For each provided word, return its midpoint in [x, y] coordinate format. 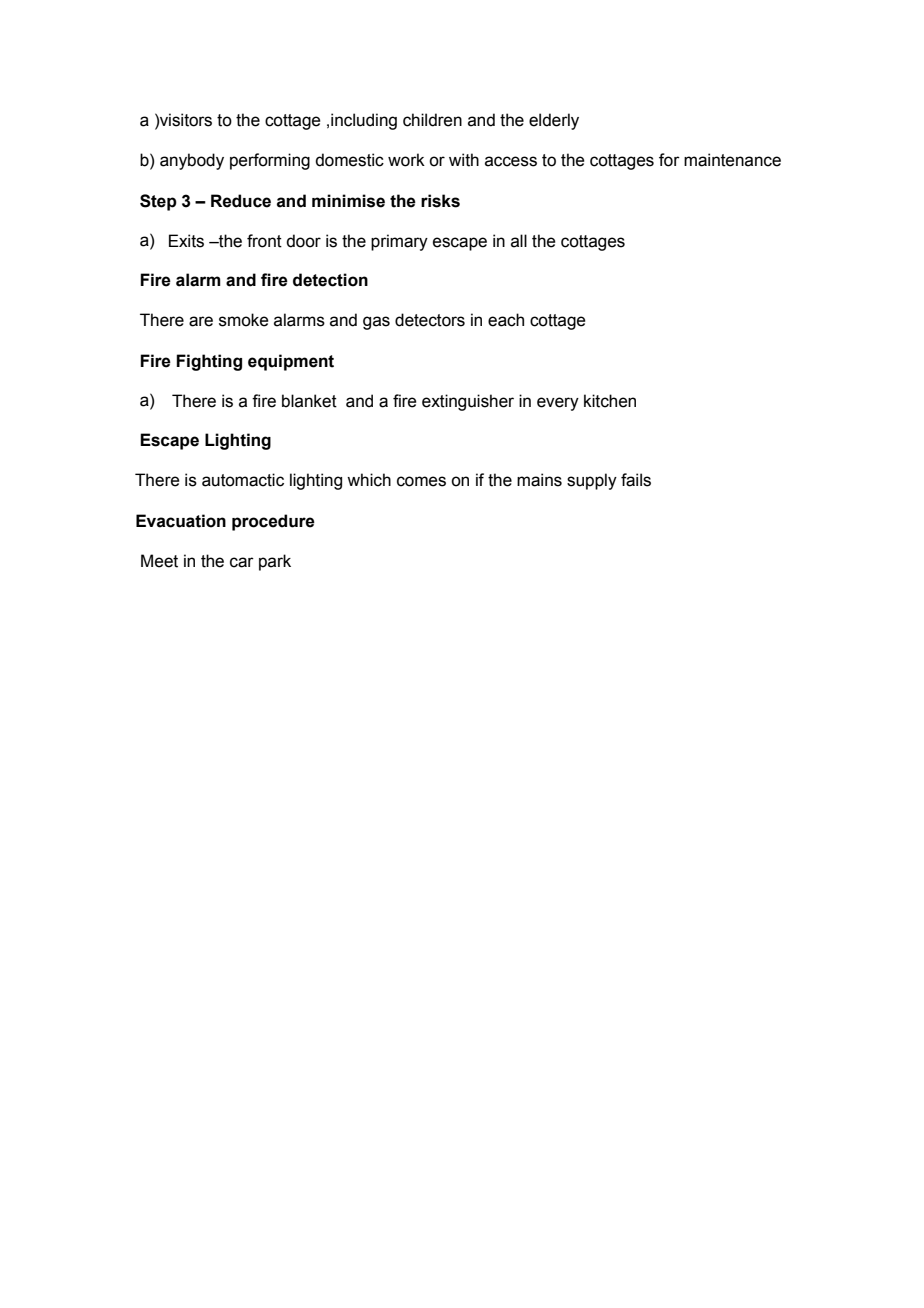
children [432, 120]
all [519, 241]
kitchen [610, 401]
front [264, 241]
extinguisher [468, 402]
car [242, 562]
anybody [192, 161]
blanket [309, 401]
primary [399, 242]
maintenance [732, 160]
